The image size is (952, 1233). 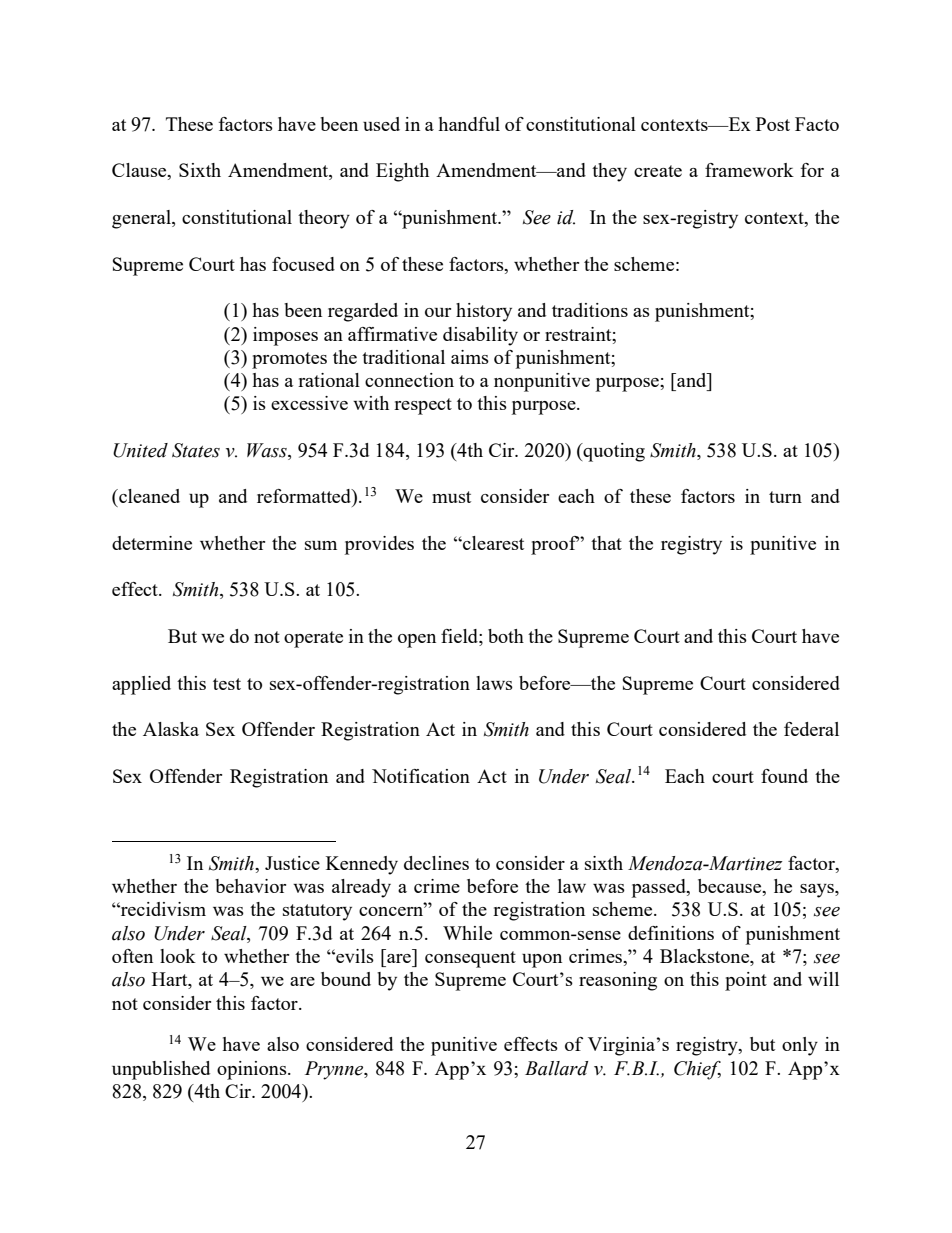 What do you see at coordinates (785, 497) in the image?
I see `turn` at bounding box center [785, 497].
